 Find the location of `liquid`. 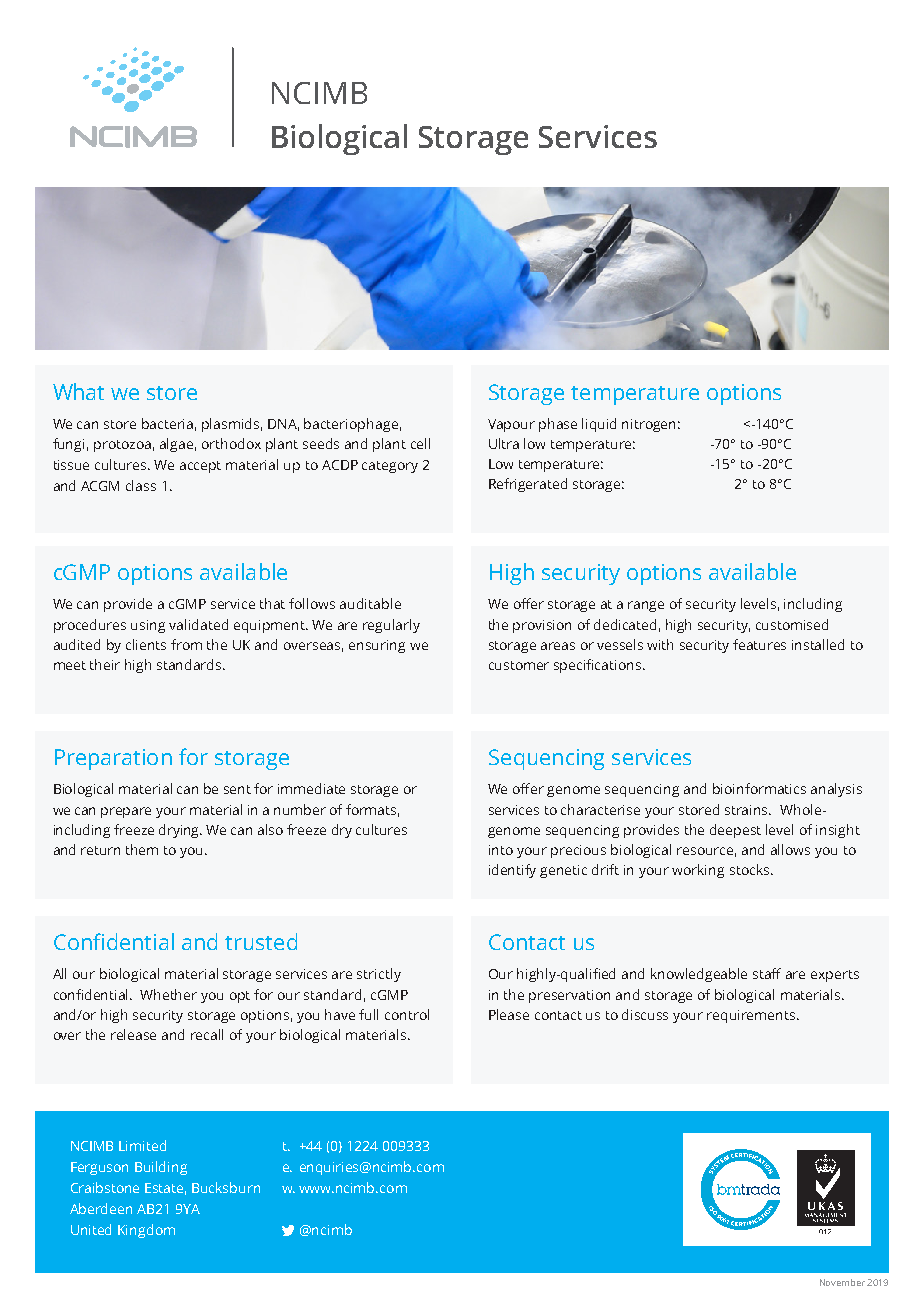

liquid is located at coordinates (599, 425).
